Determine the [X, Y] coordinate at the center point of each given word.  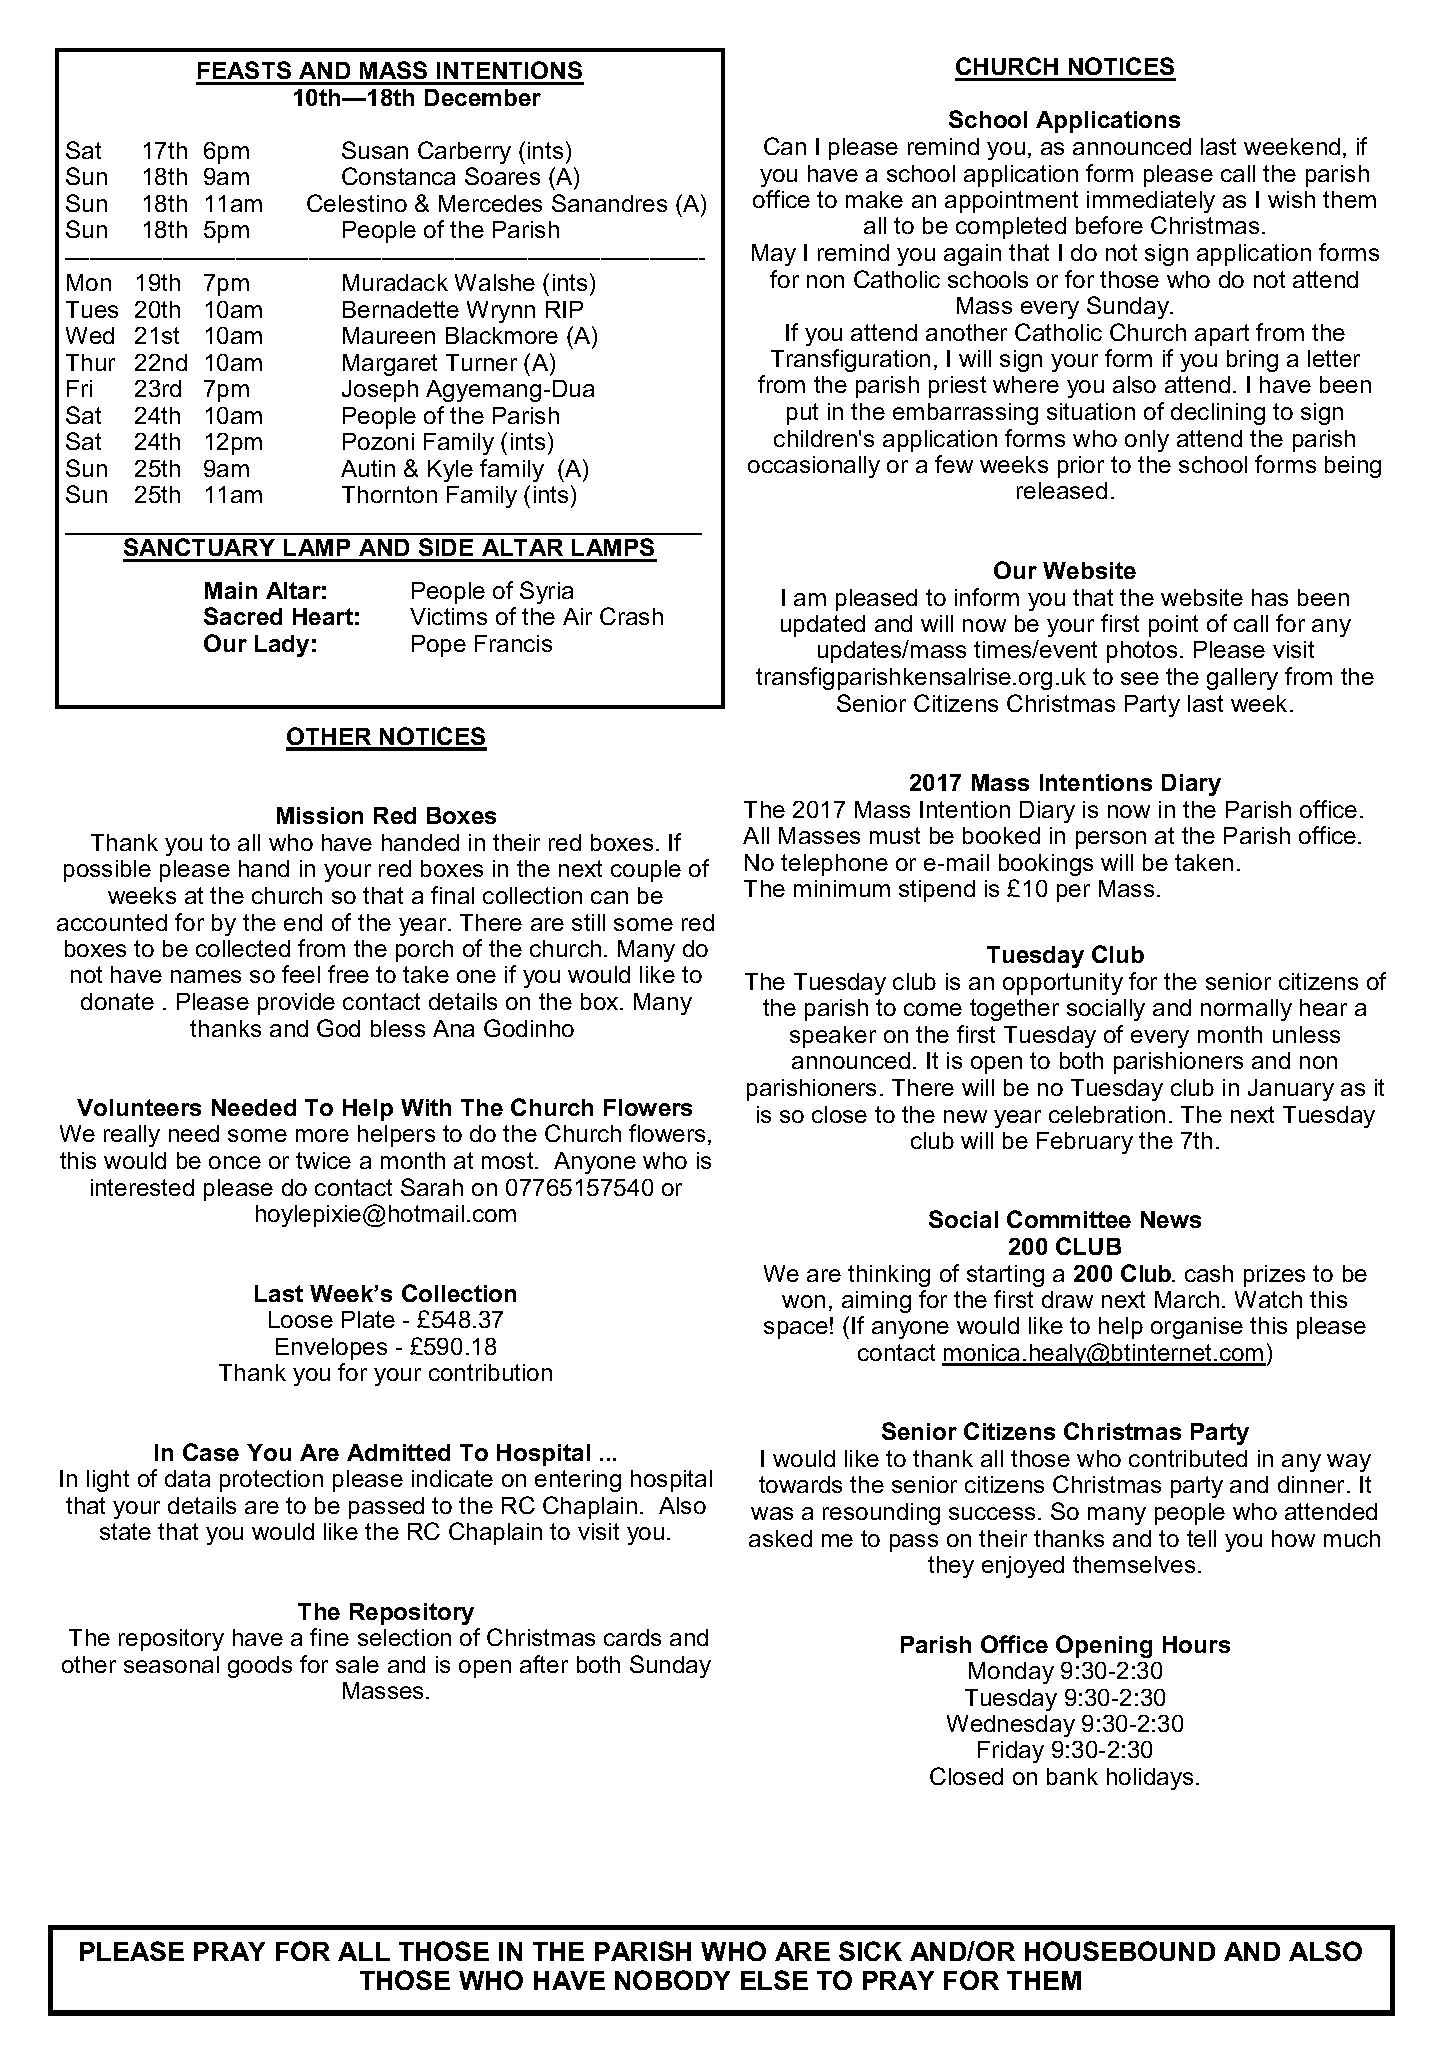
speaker [833, 1037]
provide [296, 1004]
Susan [375, 150]
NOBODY [672, 1980]
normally [1246, 1010]
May [774, 255]
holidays [1150, 1779]
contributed [1188, 1458]
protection [271, 1481]
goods [260, 1667]
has [1270, 597]
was [772, 1513]
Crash [631, 616]
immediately [1151, 202]
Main [231, 590]
